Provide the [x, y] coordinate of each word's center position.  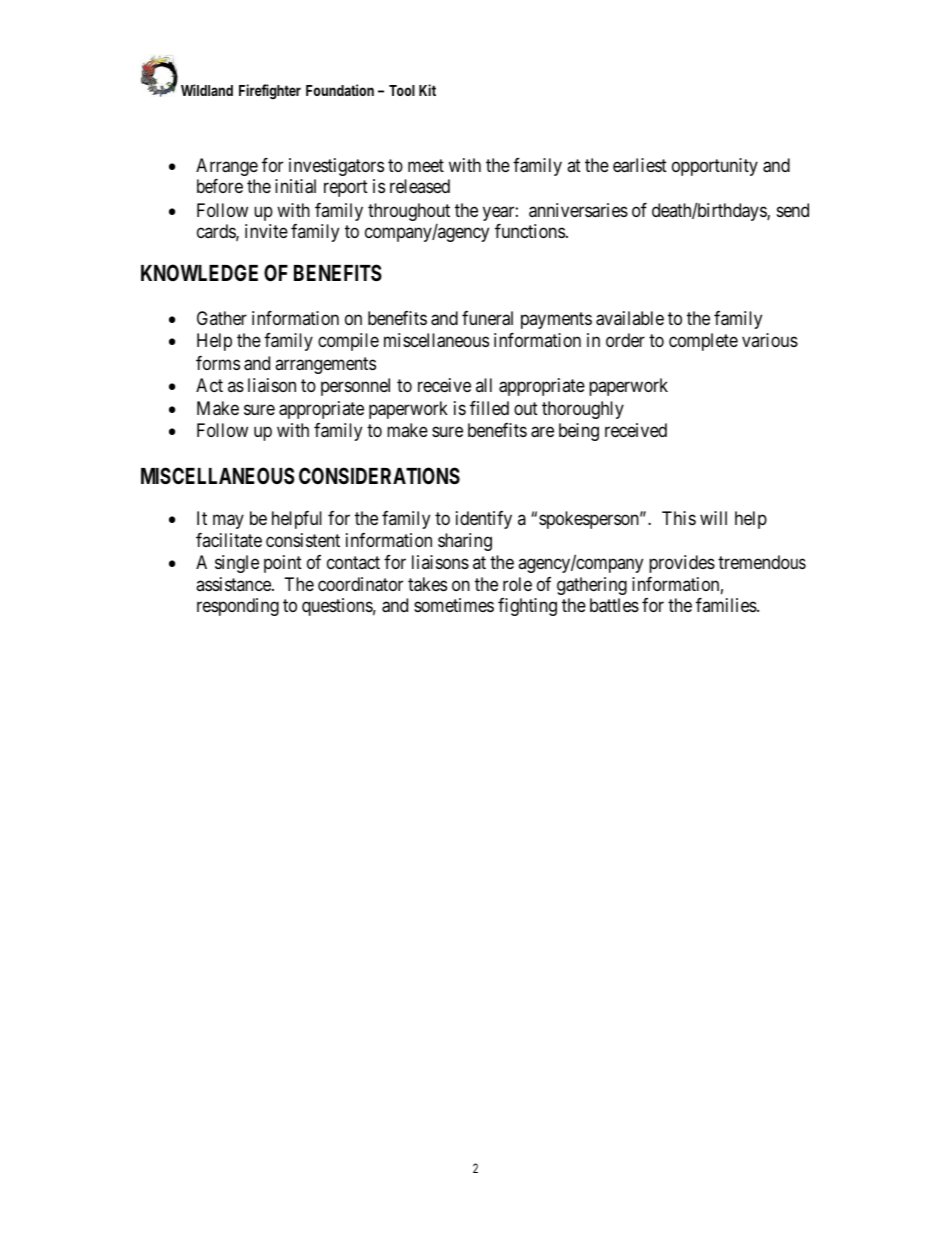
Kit [427, 90]
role [517, 584]
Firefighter [270, 92]
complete [703, 342]
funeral [487, 318]
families [727, 605]
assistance [234, 584]
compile [348, 342]
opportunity [715, 167]
